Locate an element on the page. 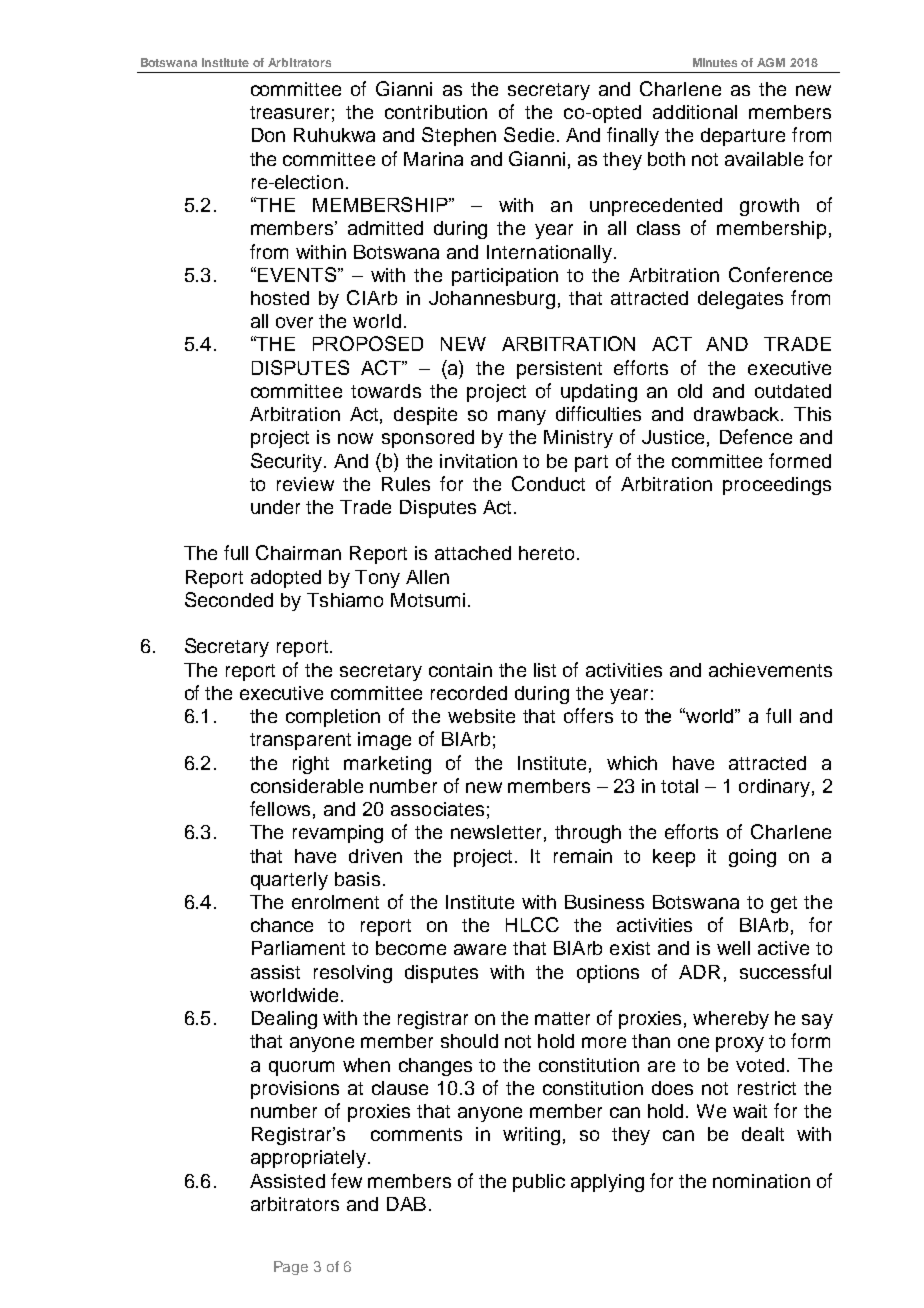  Page is located at coordinates (291, 1268).
